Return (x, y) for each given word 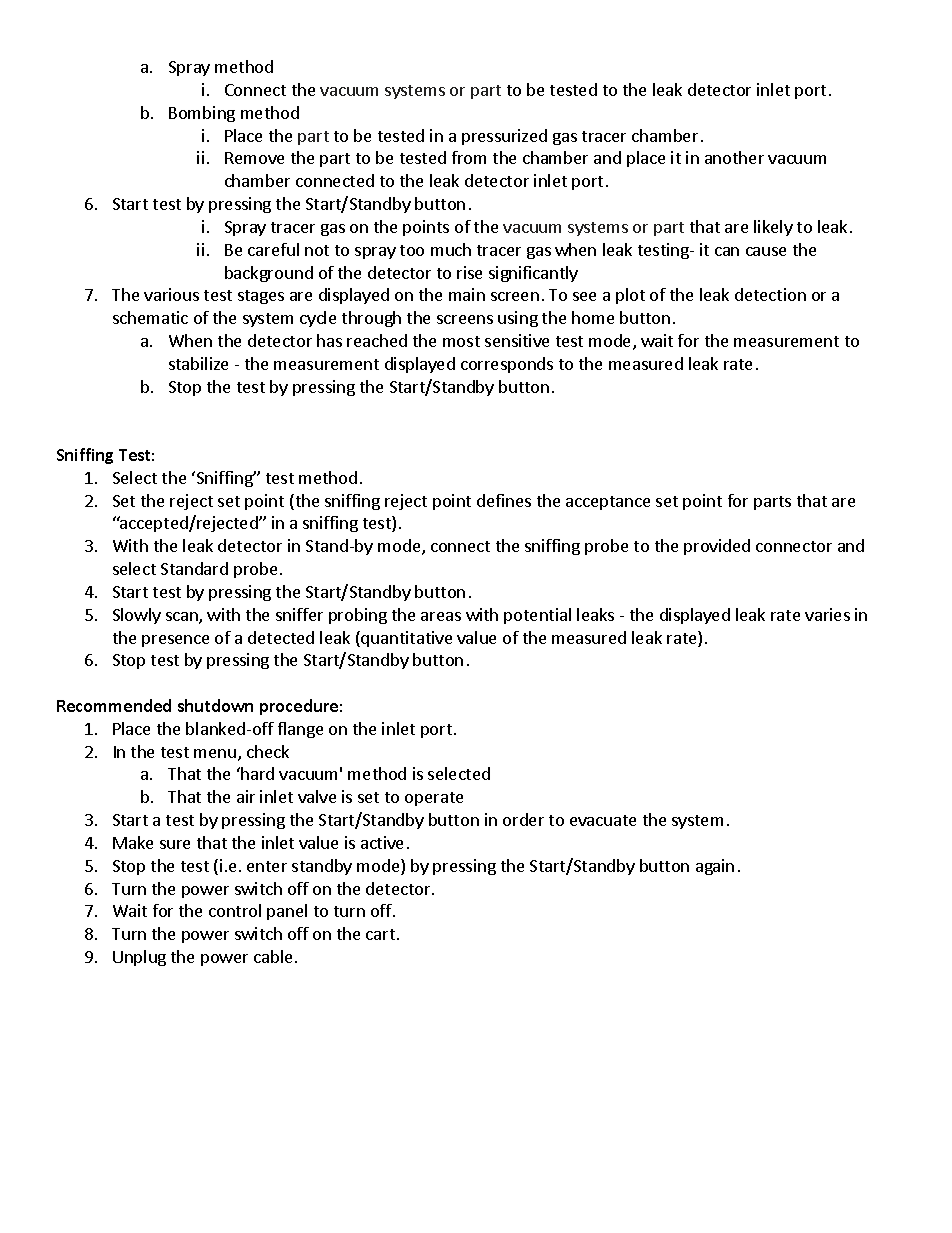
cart (380, 934)
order (523, 819)
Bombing (202, 114)
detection (770, 294)
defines (504, 500)
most (461, 341)
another (734, 157)
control (235, 910)
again (715, 867)
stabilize (198, 363)
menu (216, 755)
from (469, 157)
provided (717, 547)
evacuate (603, 820)
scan (183, 618)
